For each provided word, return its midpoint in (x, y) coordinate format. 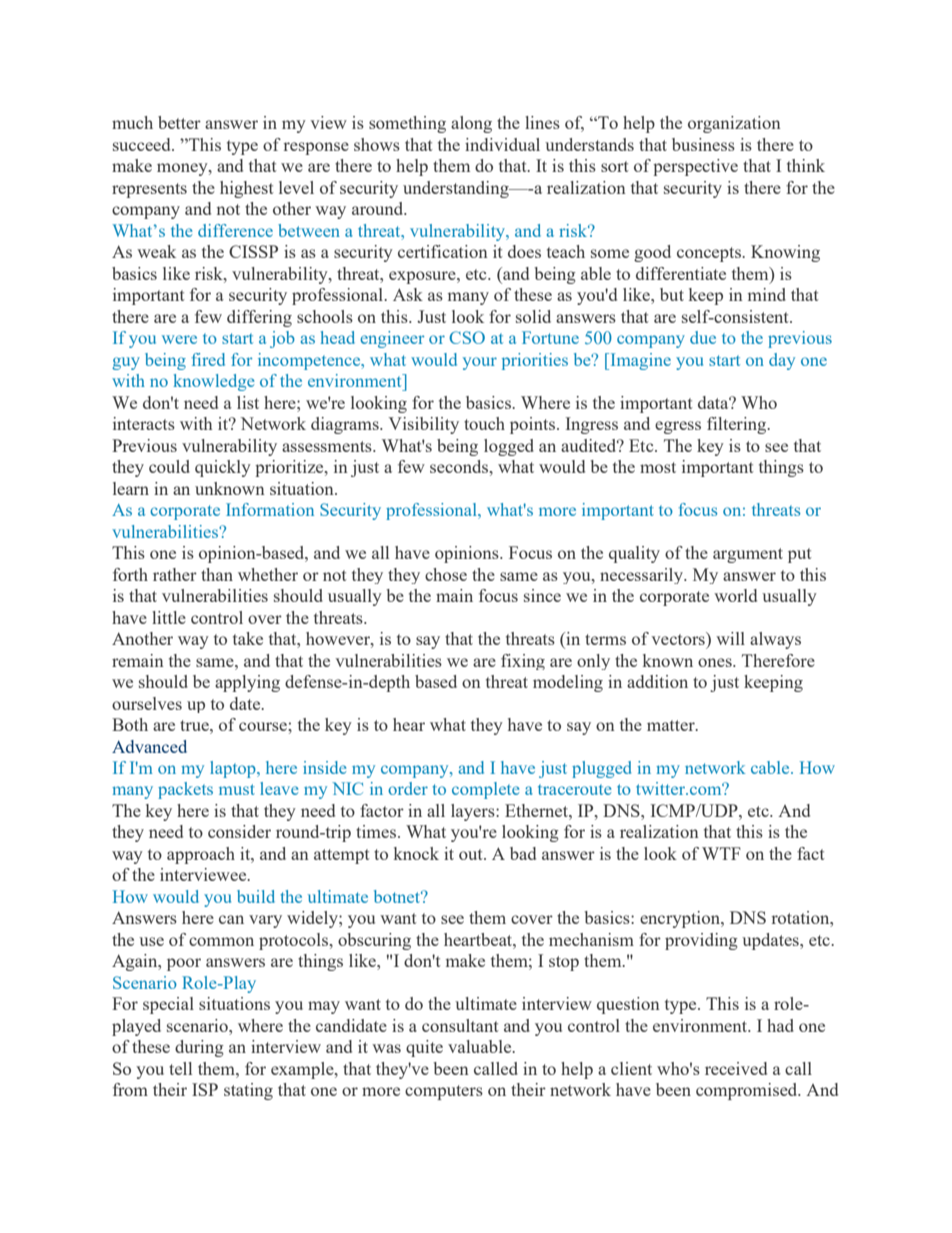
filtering (738, 425)
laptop (234, 769)
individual (502, 144)
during (199, 1048)
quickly (223, 468)
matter (672, 725)
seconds (460, 466)
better (179, 122)
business (703, 144)
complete (485, 790)
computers (444, 1092)
